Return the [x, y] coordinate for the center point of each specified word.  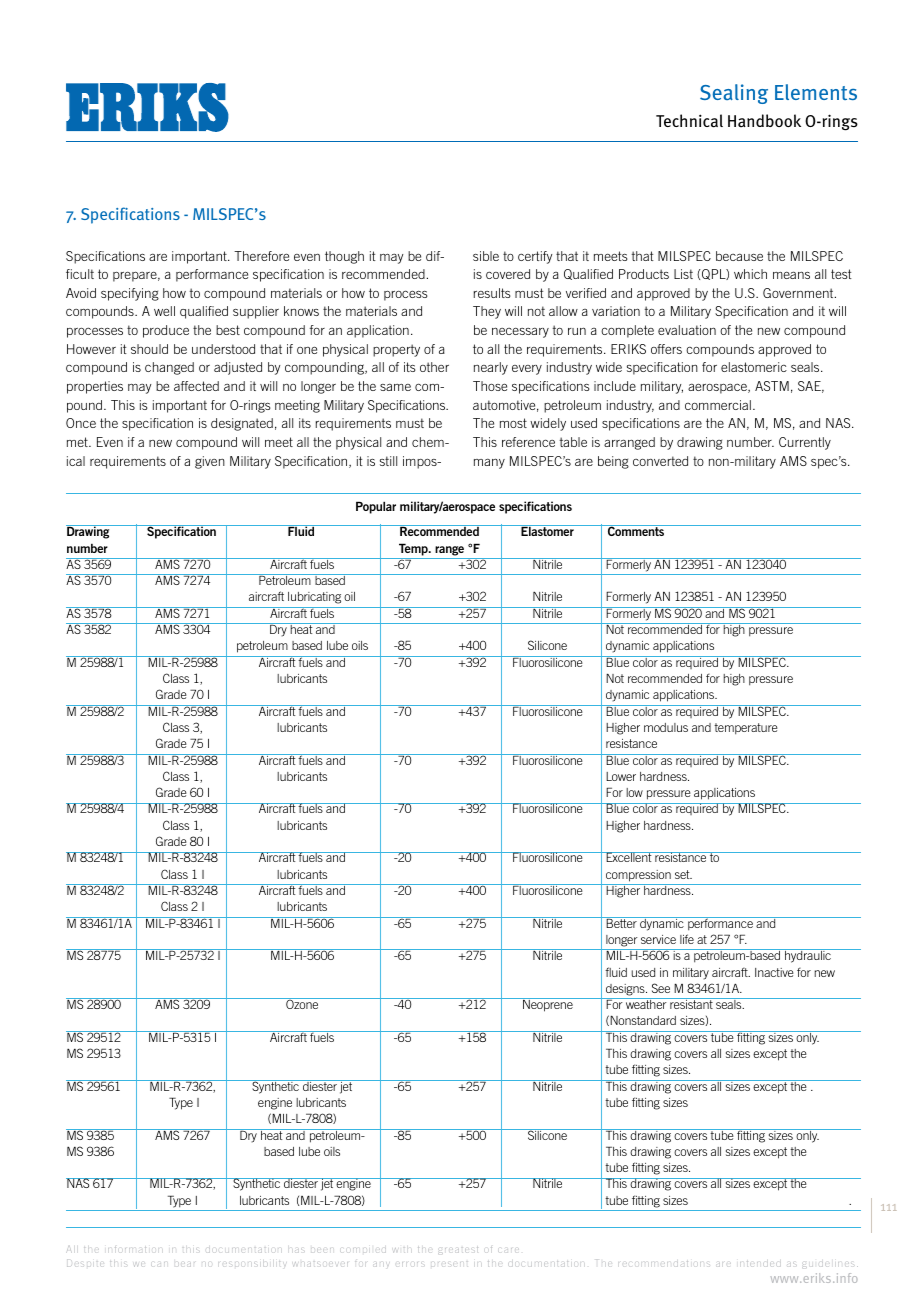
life [687, 939]
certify [535, 257]
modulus [666, 727]
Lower [621, 776]
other [434, 367]
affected [196, 386]
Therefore [261, 256]
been [324, 1250]
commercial [718, 405]
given [210, 462]
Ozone [302, 1003]
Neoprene [548, 1005]
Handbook [764, 121]
